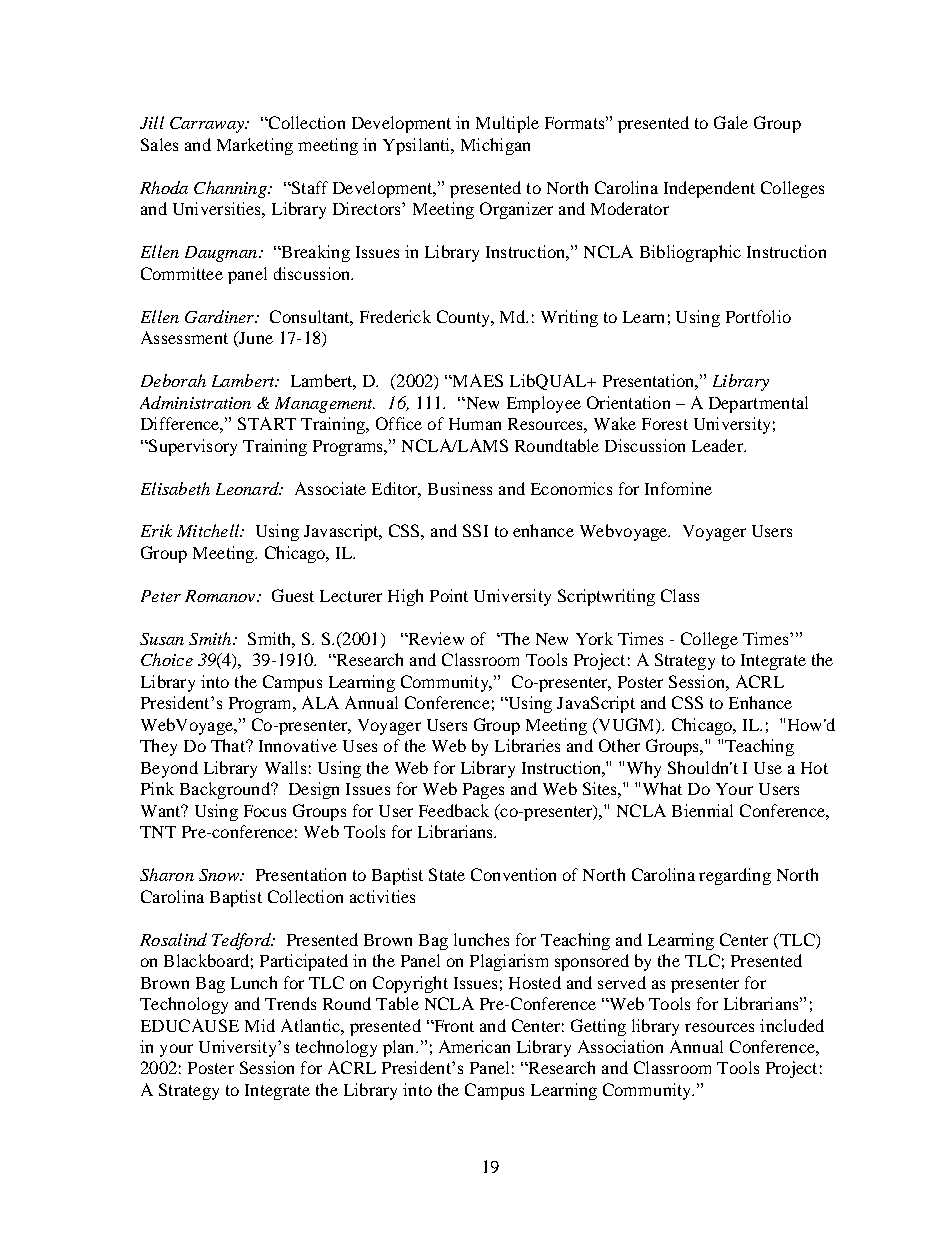  What do you see at coordinates (495, 146) in the screenshot?
I see `Michigan` at bounding box center [495, 146].
